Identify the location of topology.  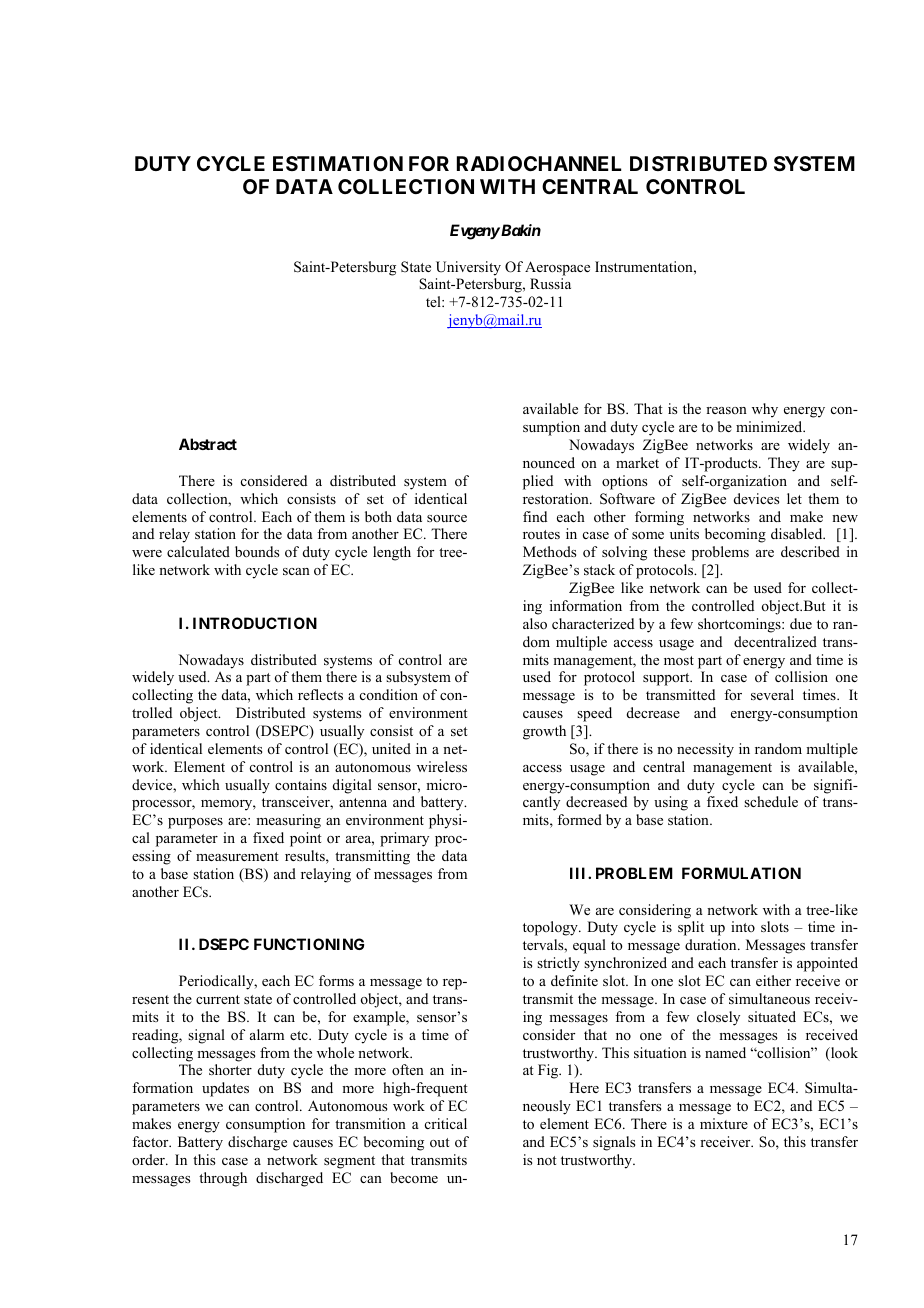
(551, 928).
